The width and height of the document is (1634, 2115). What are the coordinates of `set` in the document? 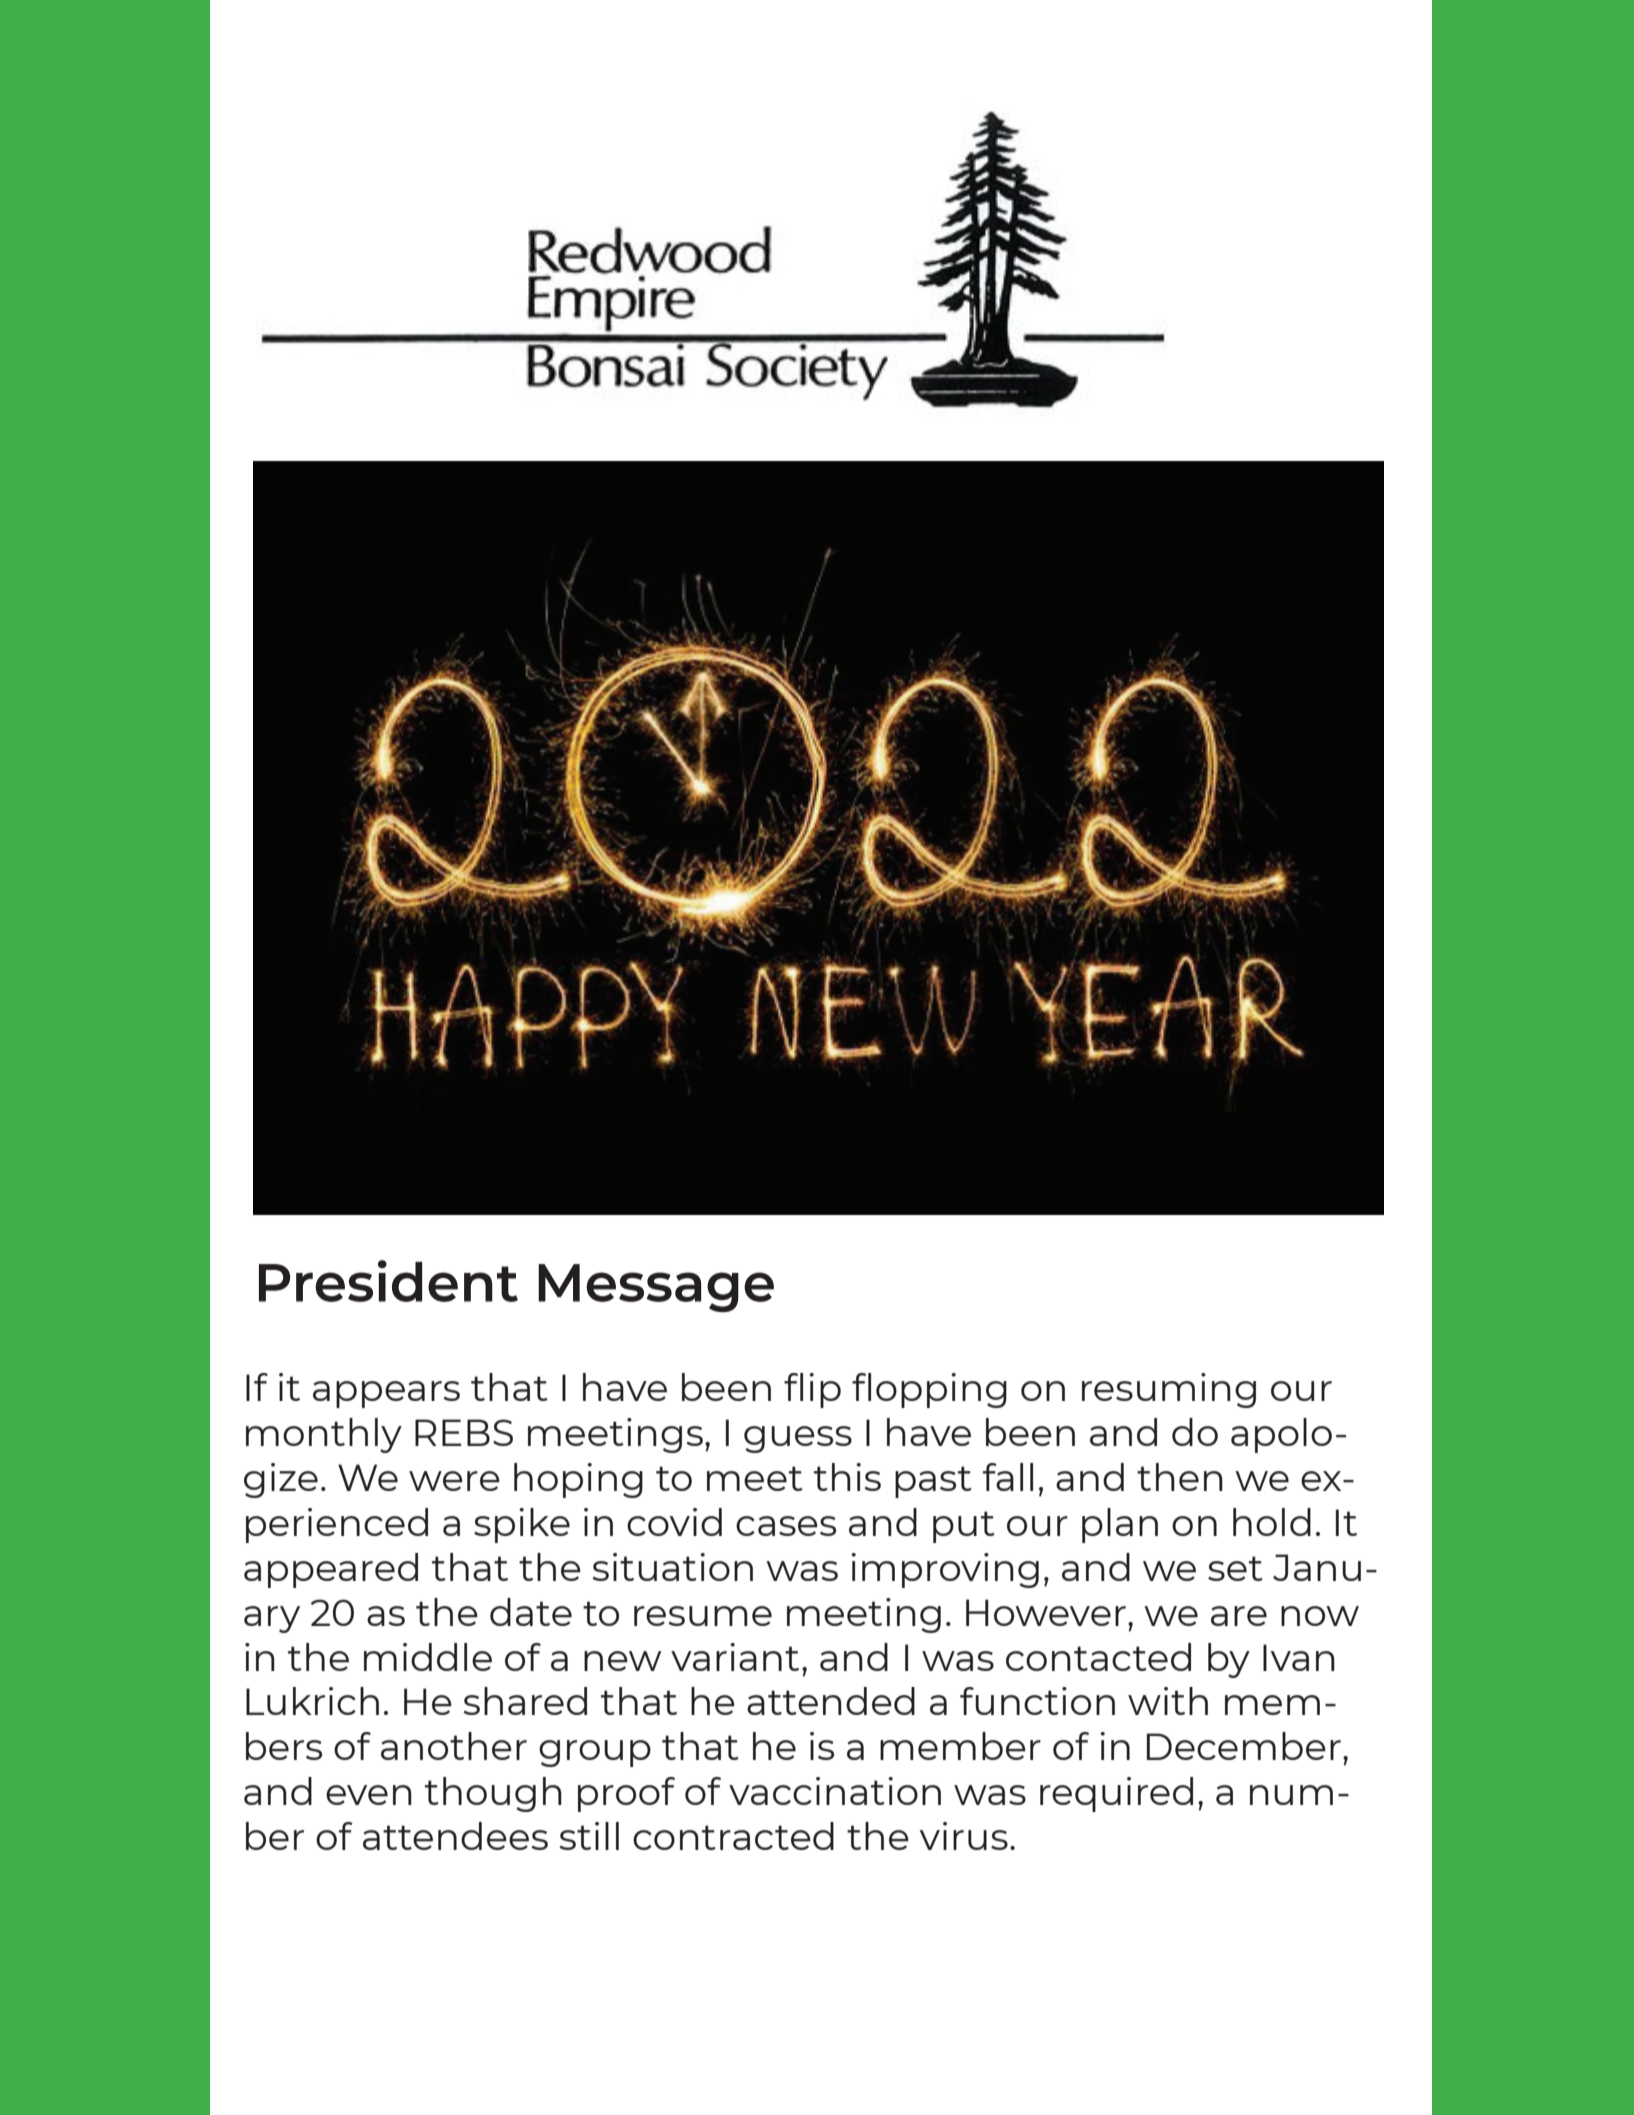 It's located at (1235, 1568).
